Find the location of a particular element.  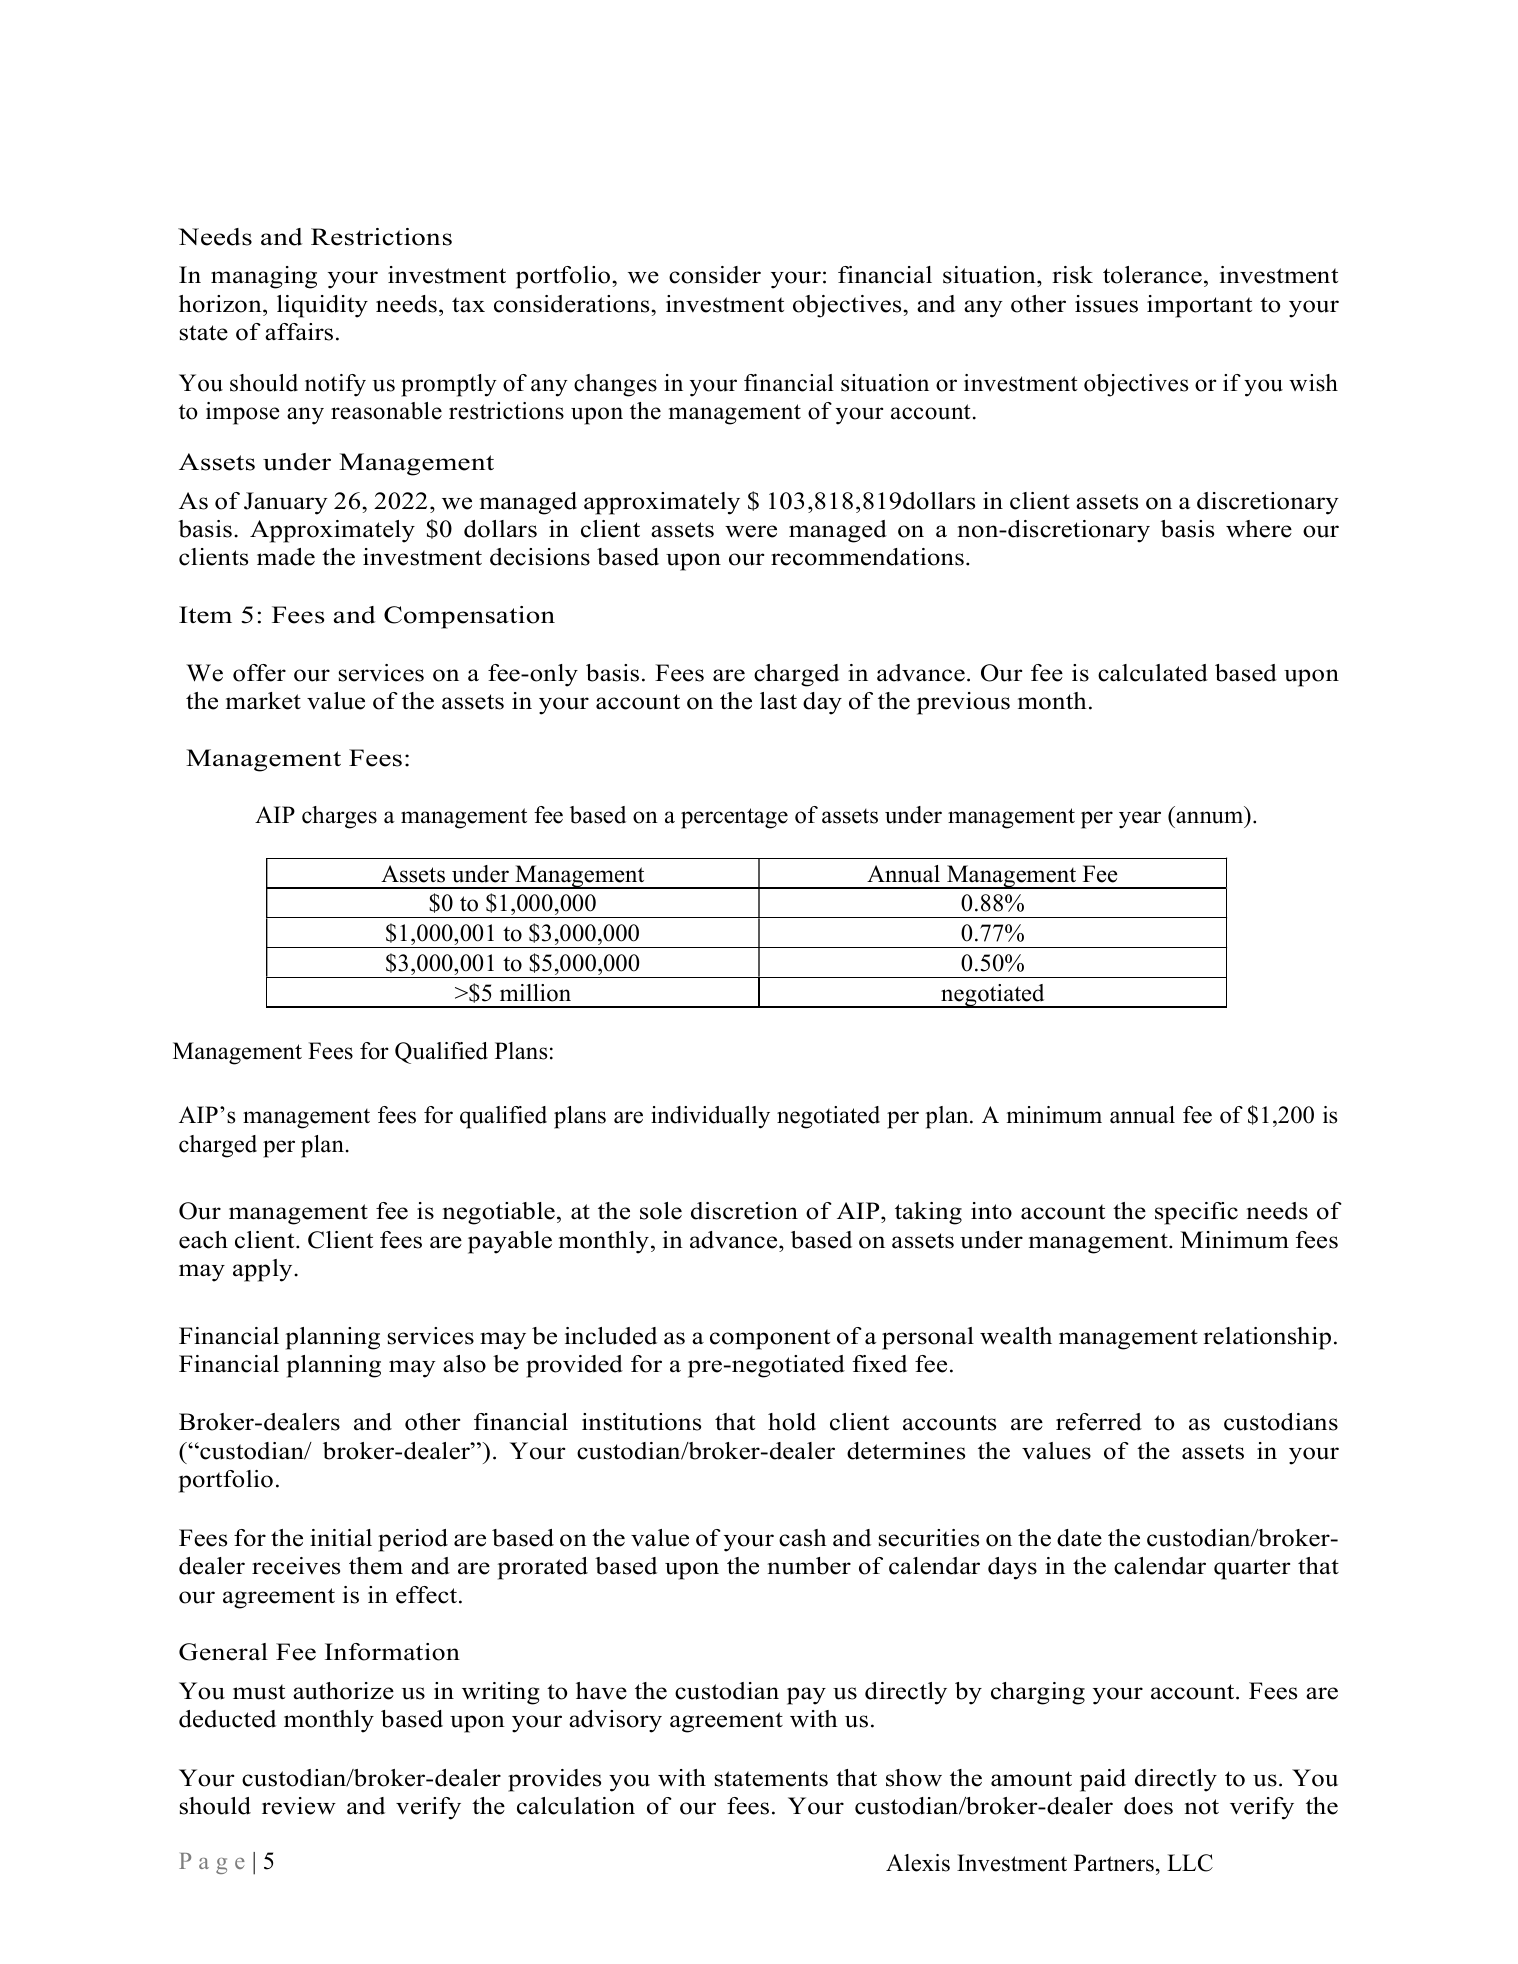

calculated is located at coordinates (1153, 673).
